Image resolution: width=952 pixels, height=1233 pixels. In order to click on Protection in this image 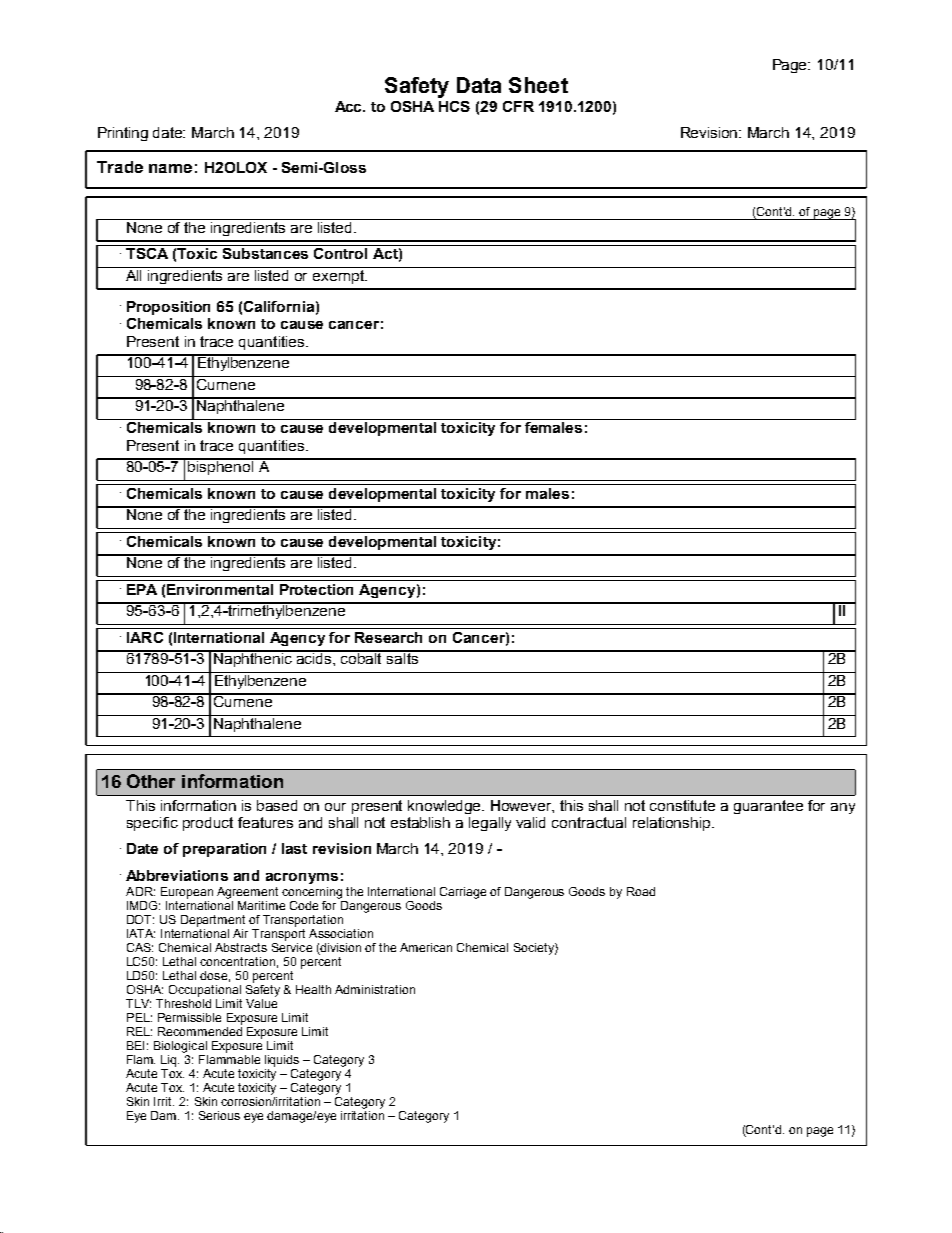, I will do `click(316, 589)`.
